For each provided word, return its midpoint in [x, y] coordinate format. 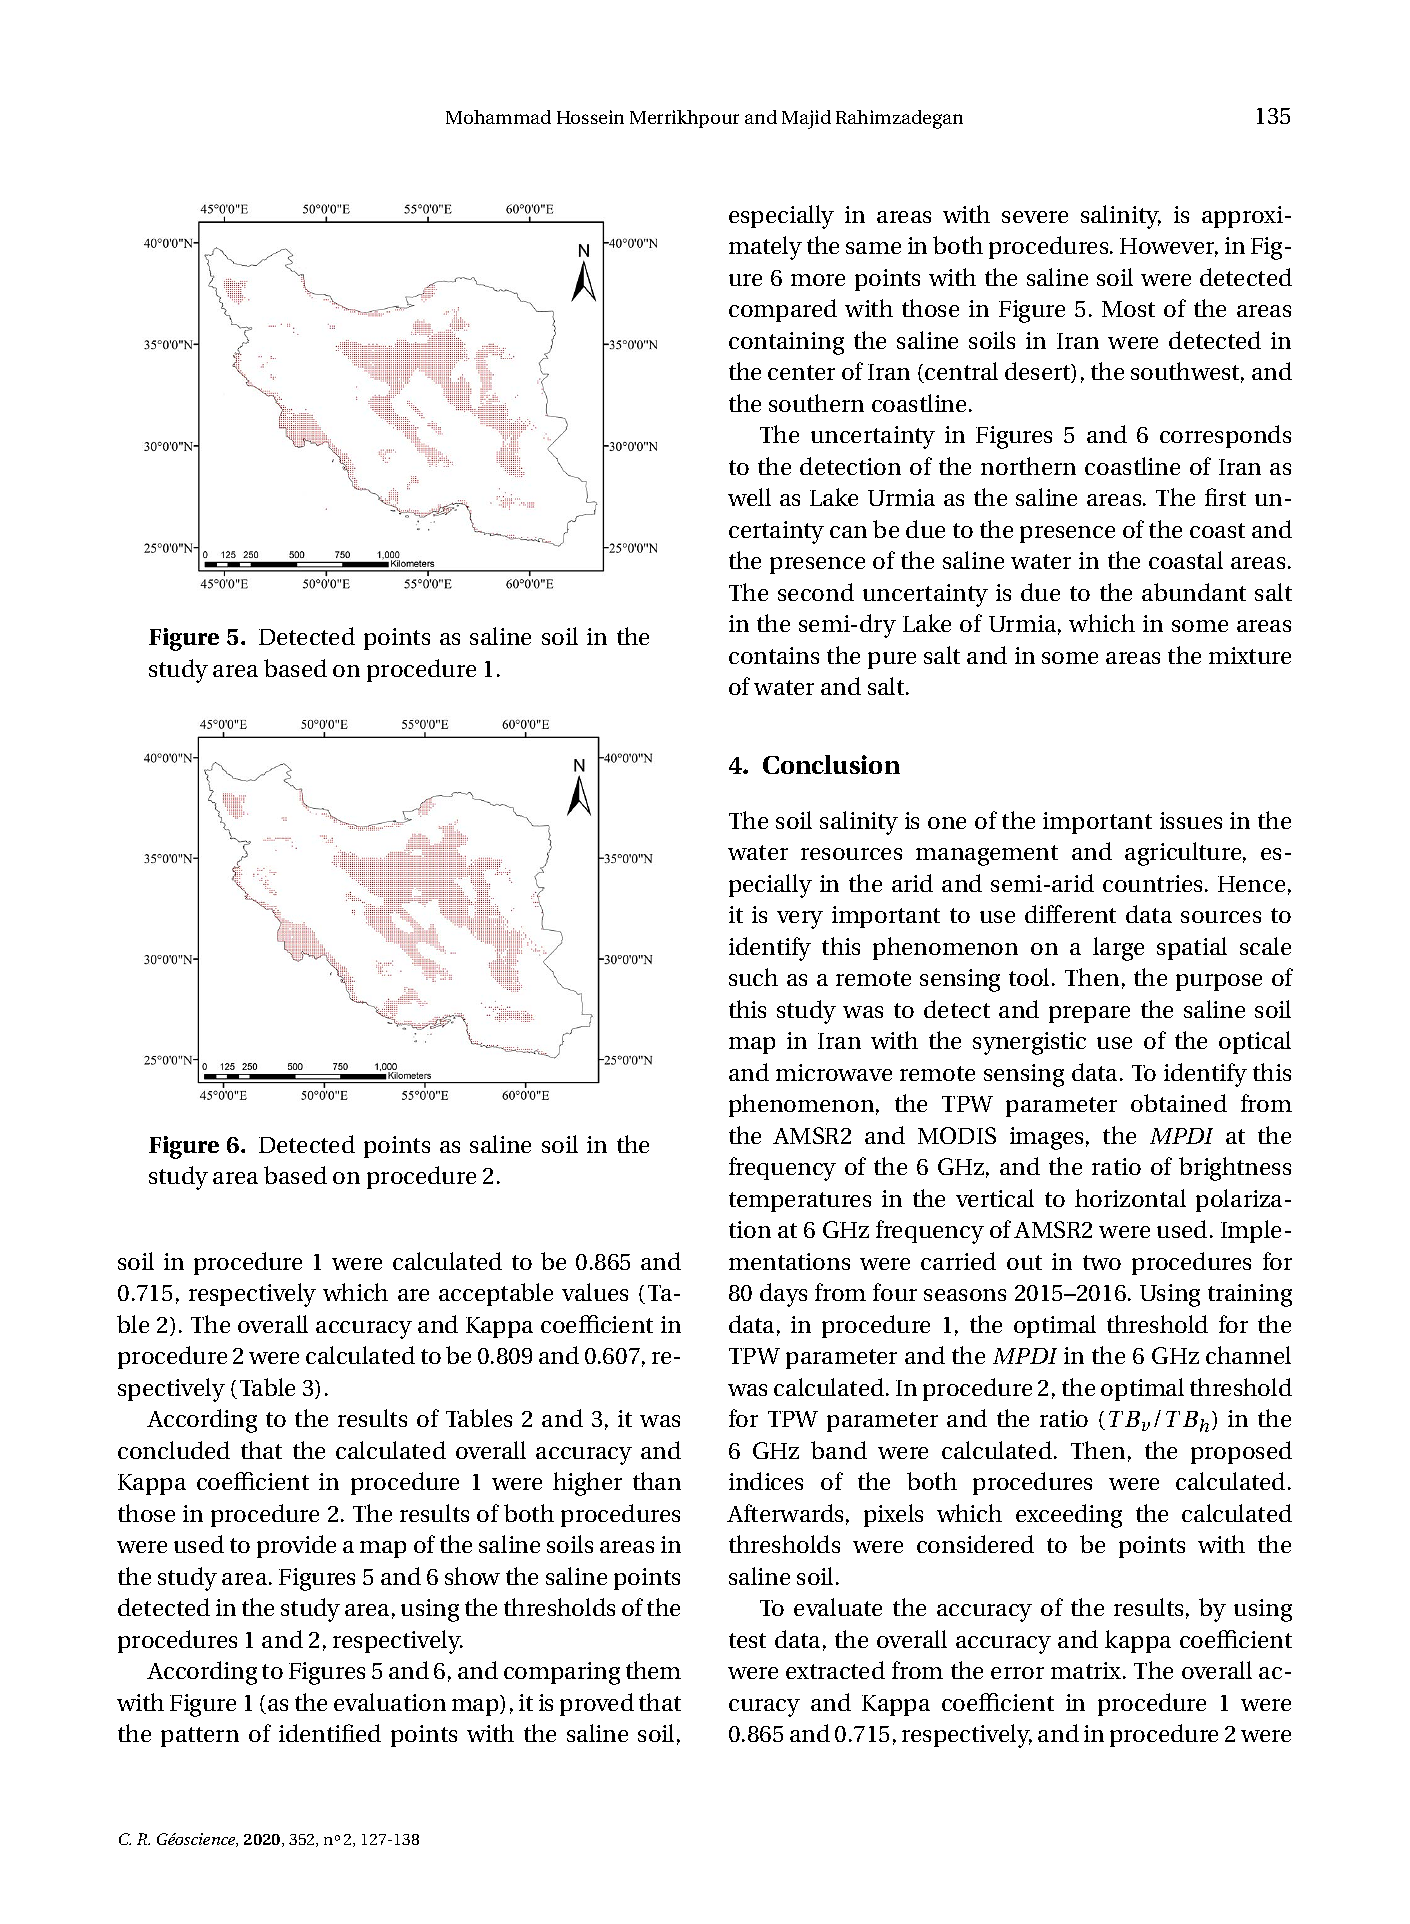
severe [1035, 217]
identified [330, 1733]
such [753, 977]
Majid [806, 119]
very [800, 920]
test [747, 1640]
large [1118, 949]
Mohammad [498, 117]
